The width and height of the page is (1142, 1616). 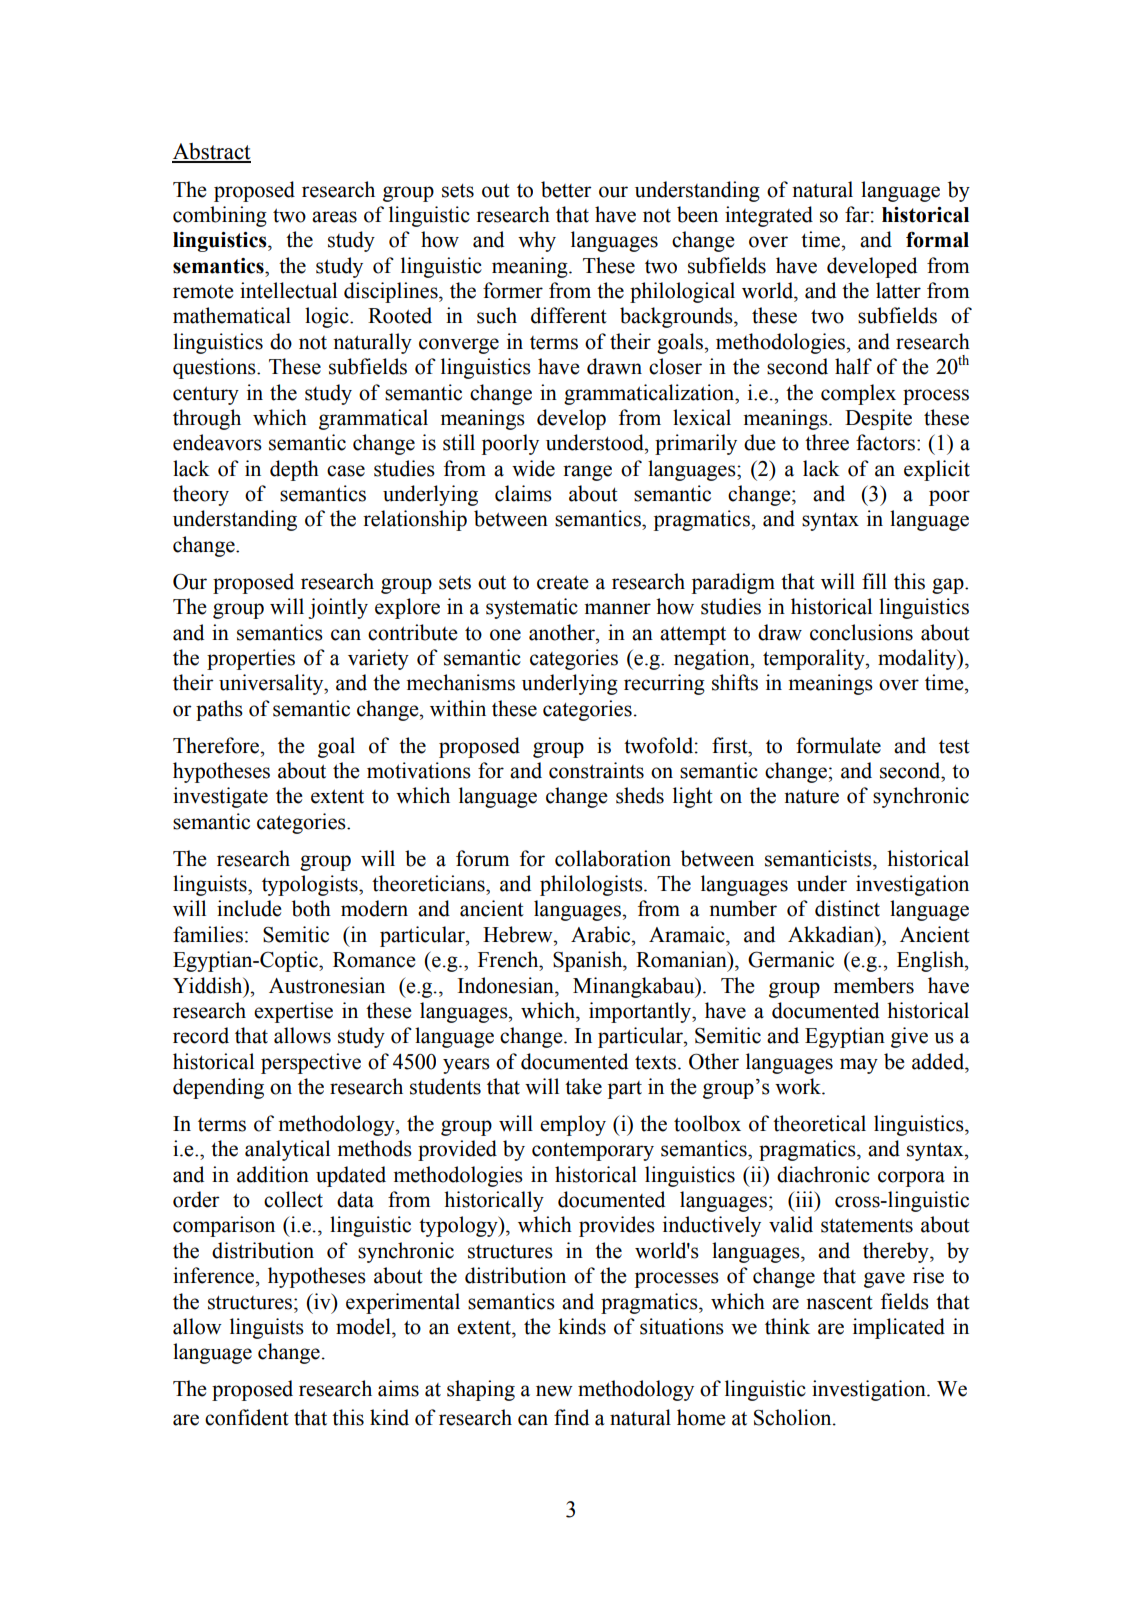 I want to click on formal, so click(x=937, y=240).
